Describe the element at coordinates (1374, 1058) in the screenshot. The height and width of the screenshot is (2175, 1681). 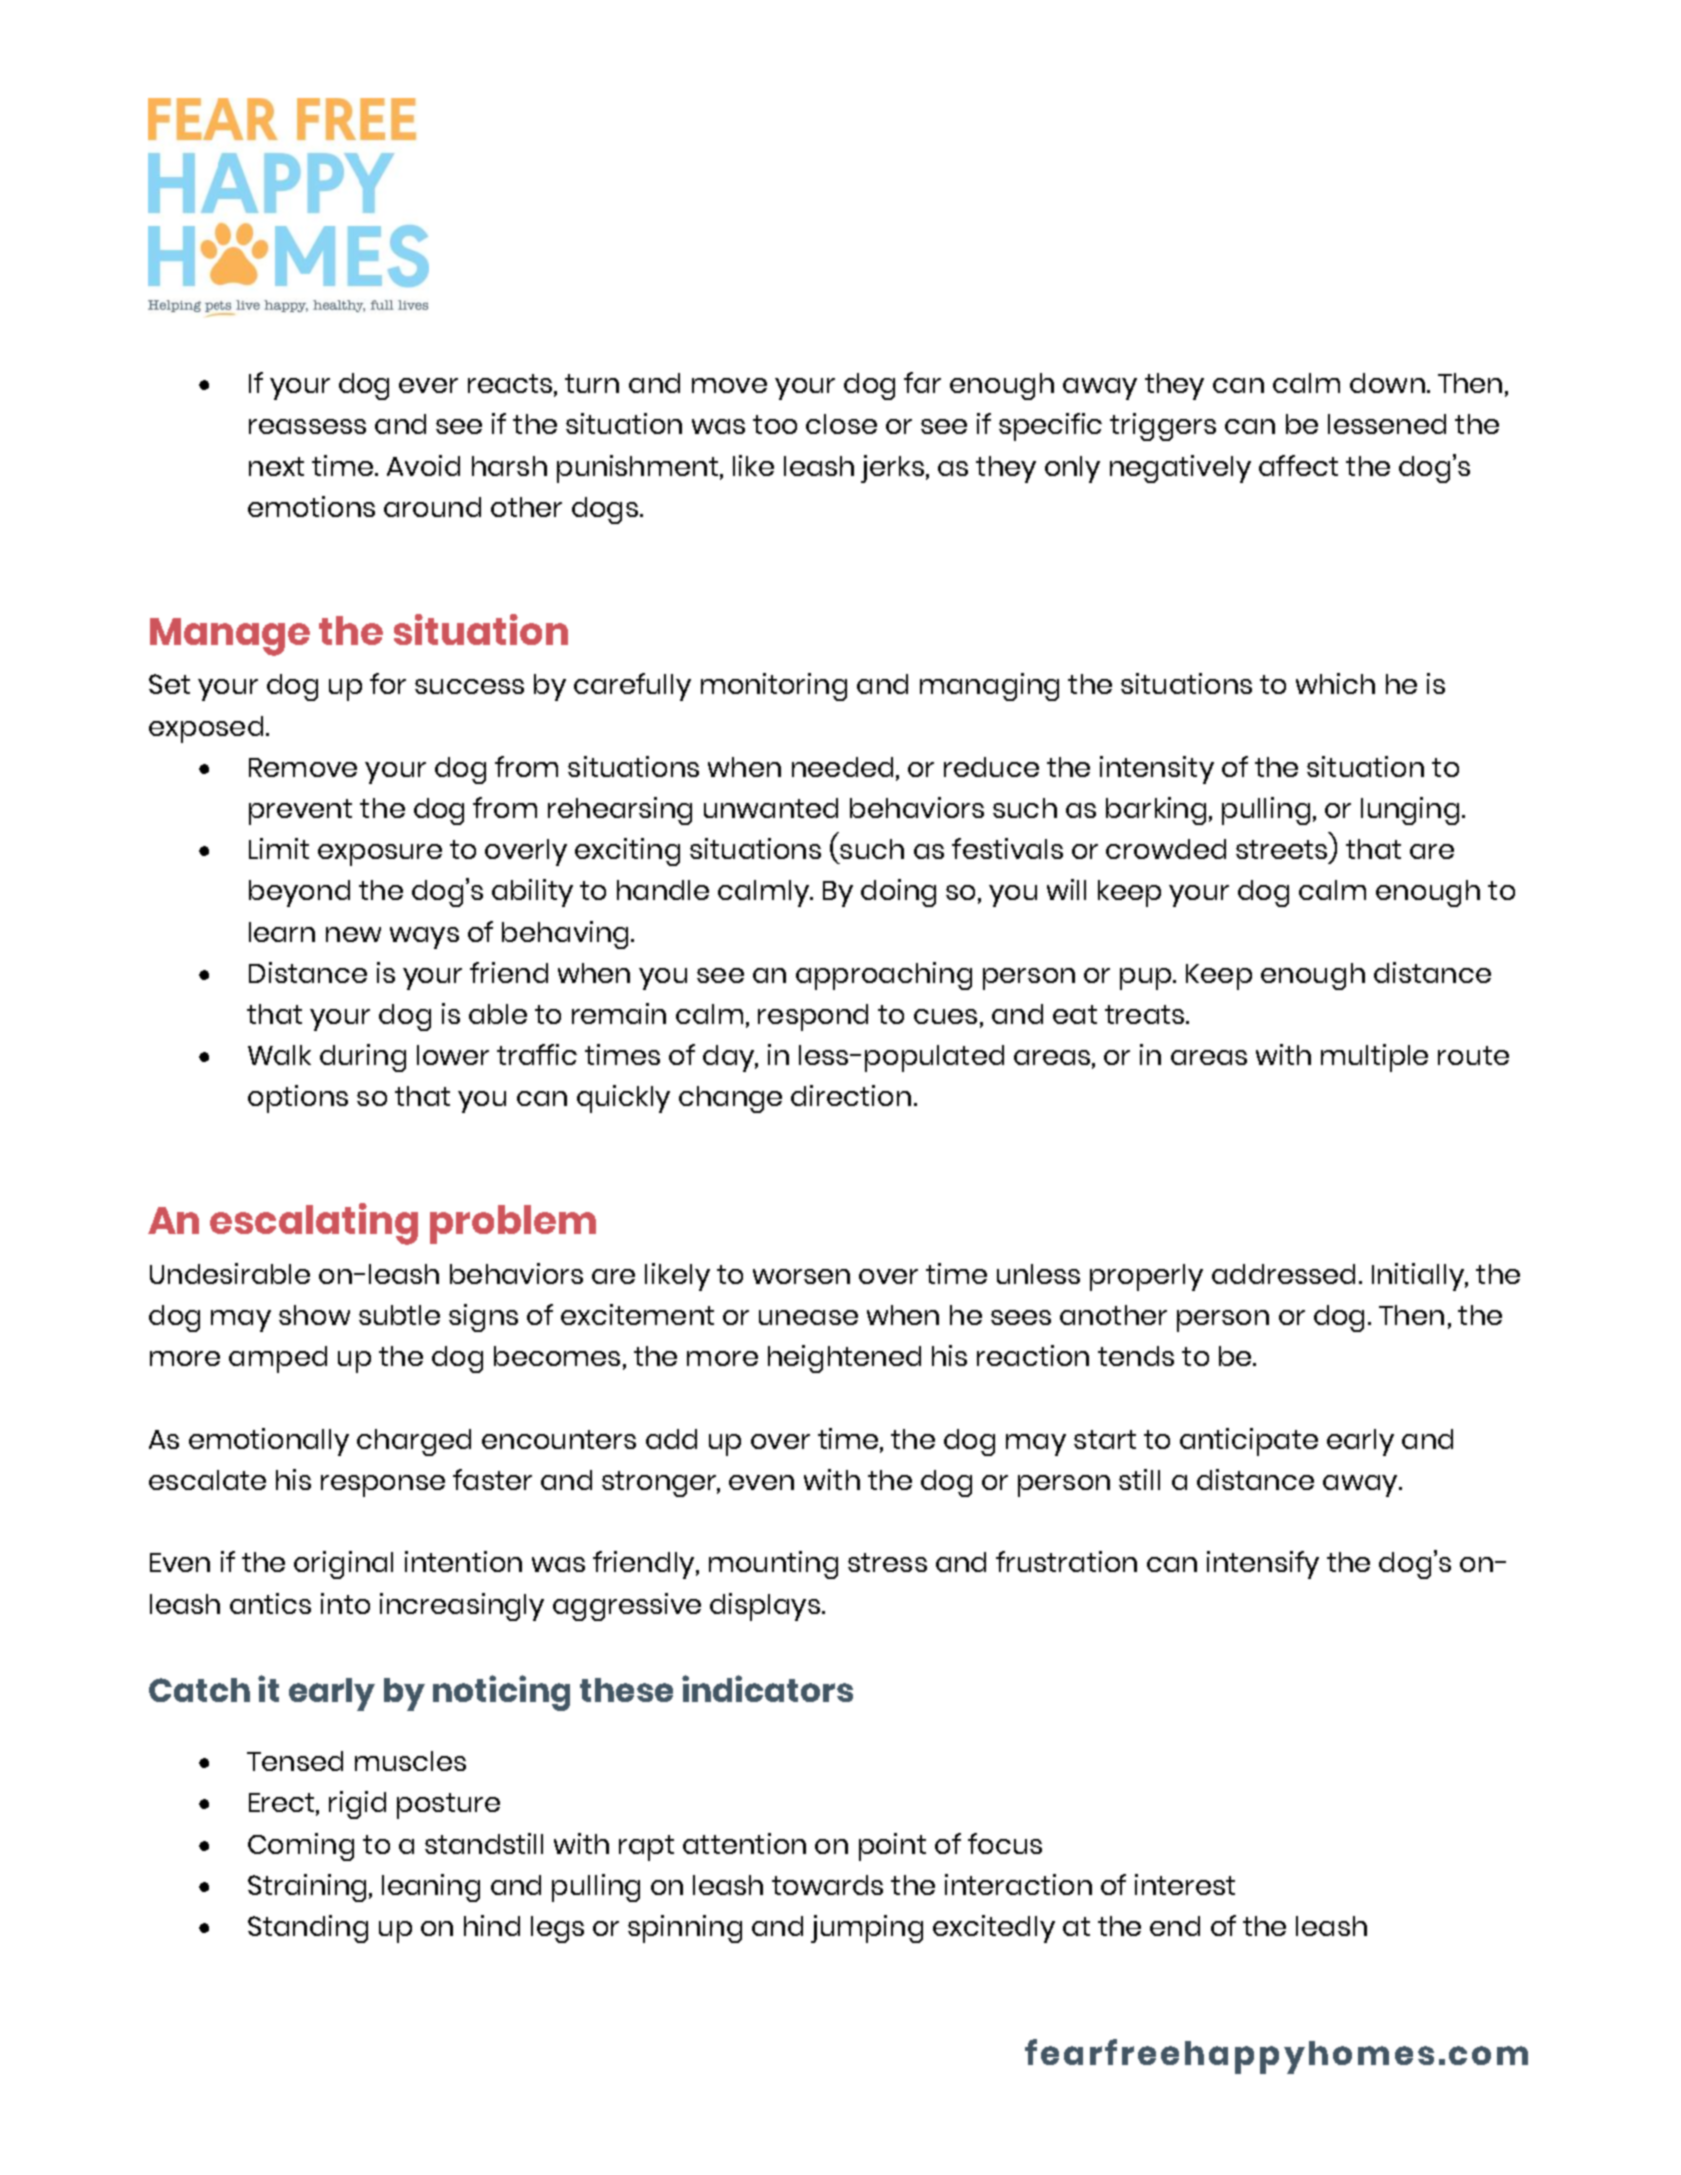
I see `multiple` at that location.
